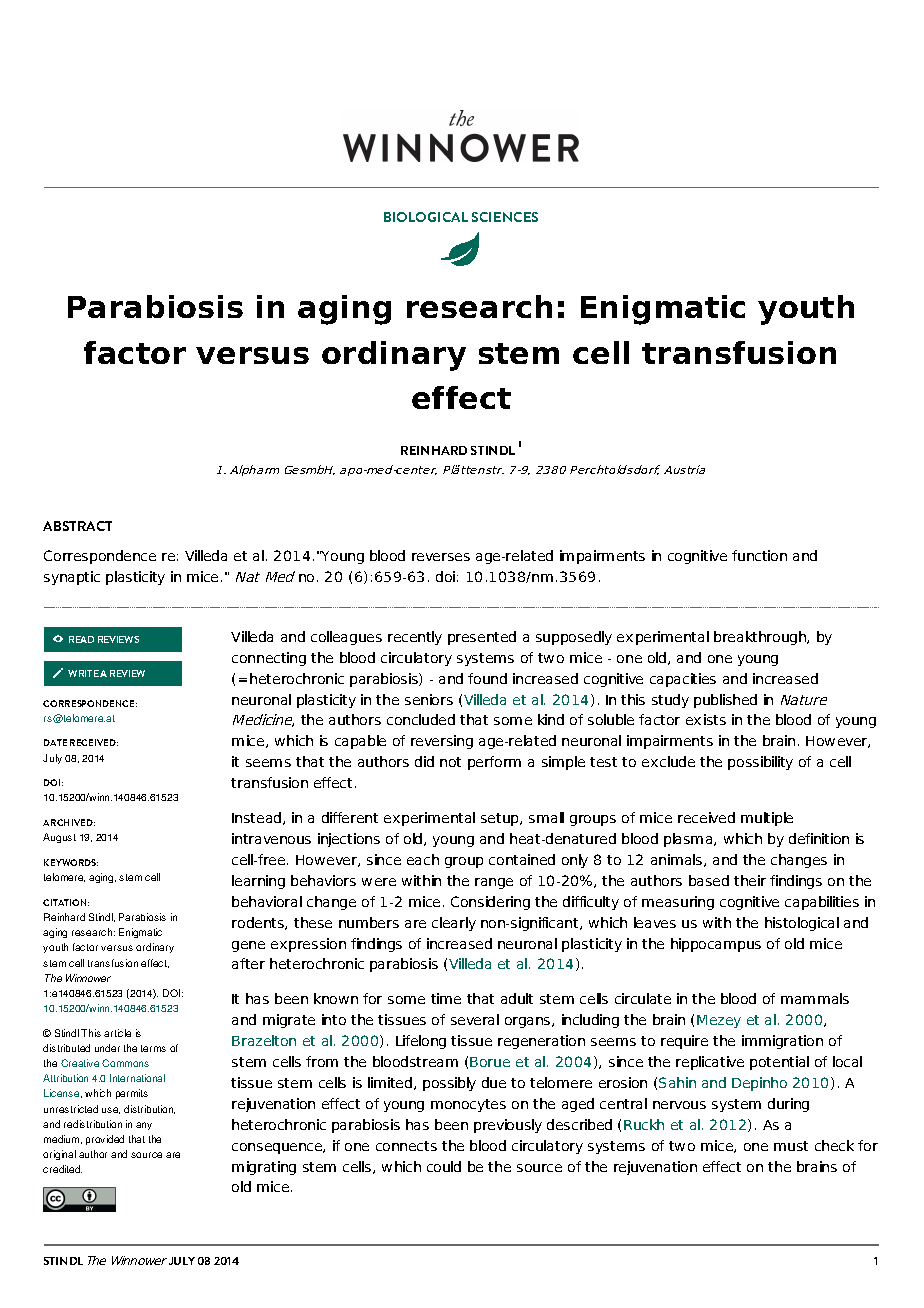  I want to click on function, so click(759, 555).
